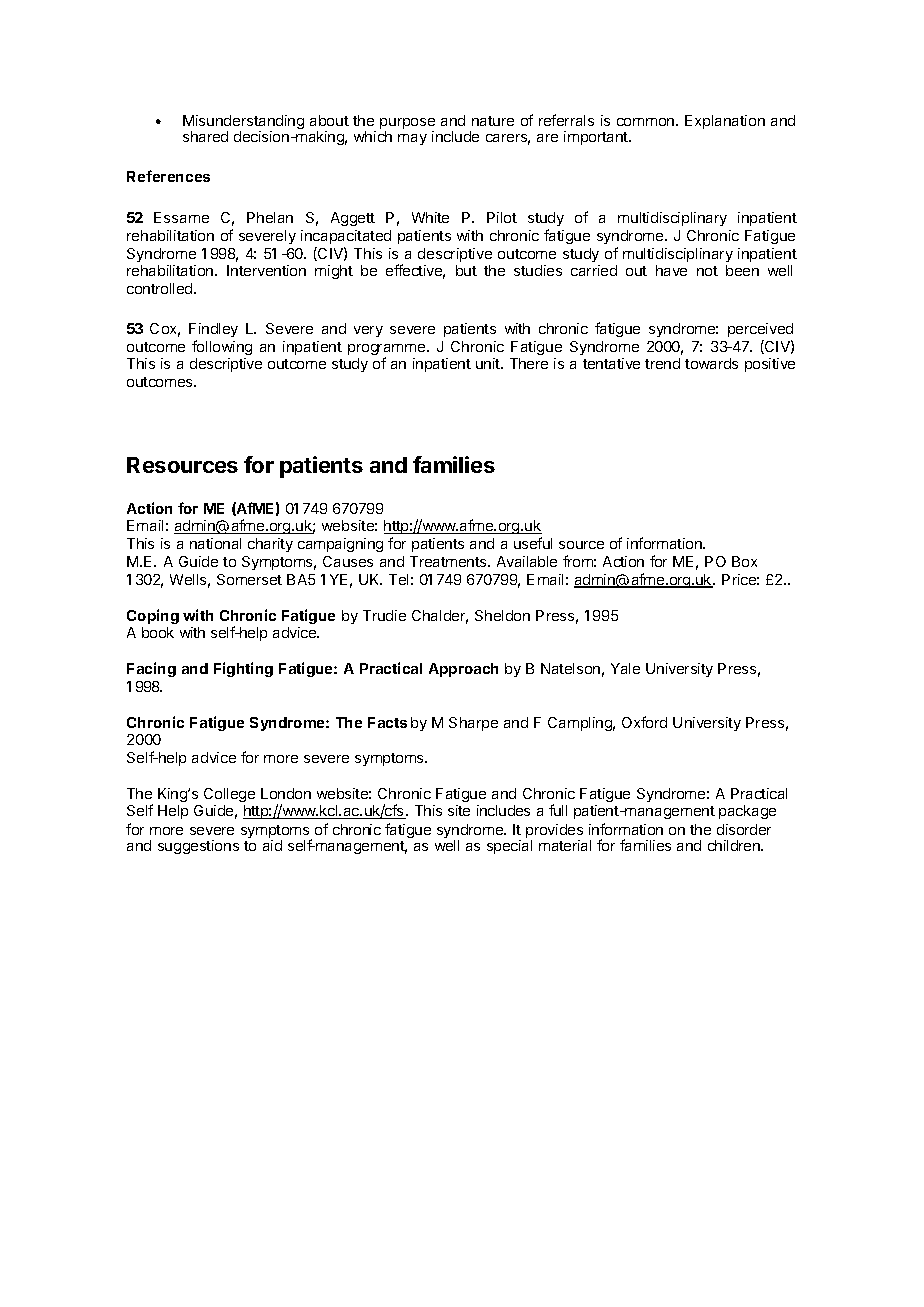 The width and height of the screenshot is (924, 1307). What do you see at coordinates (489, 363) in the screenshot?
I see `unit` at bounding box center [489, 363].
